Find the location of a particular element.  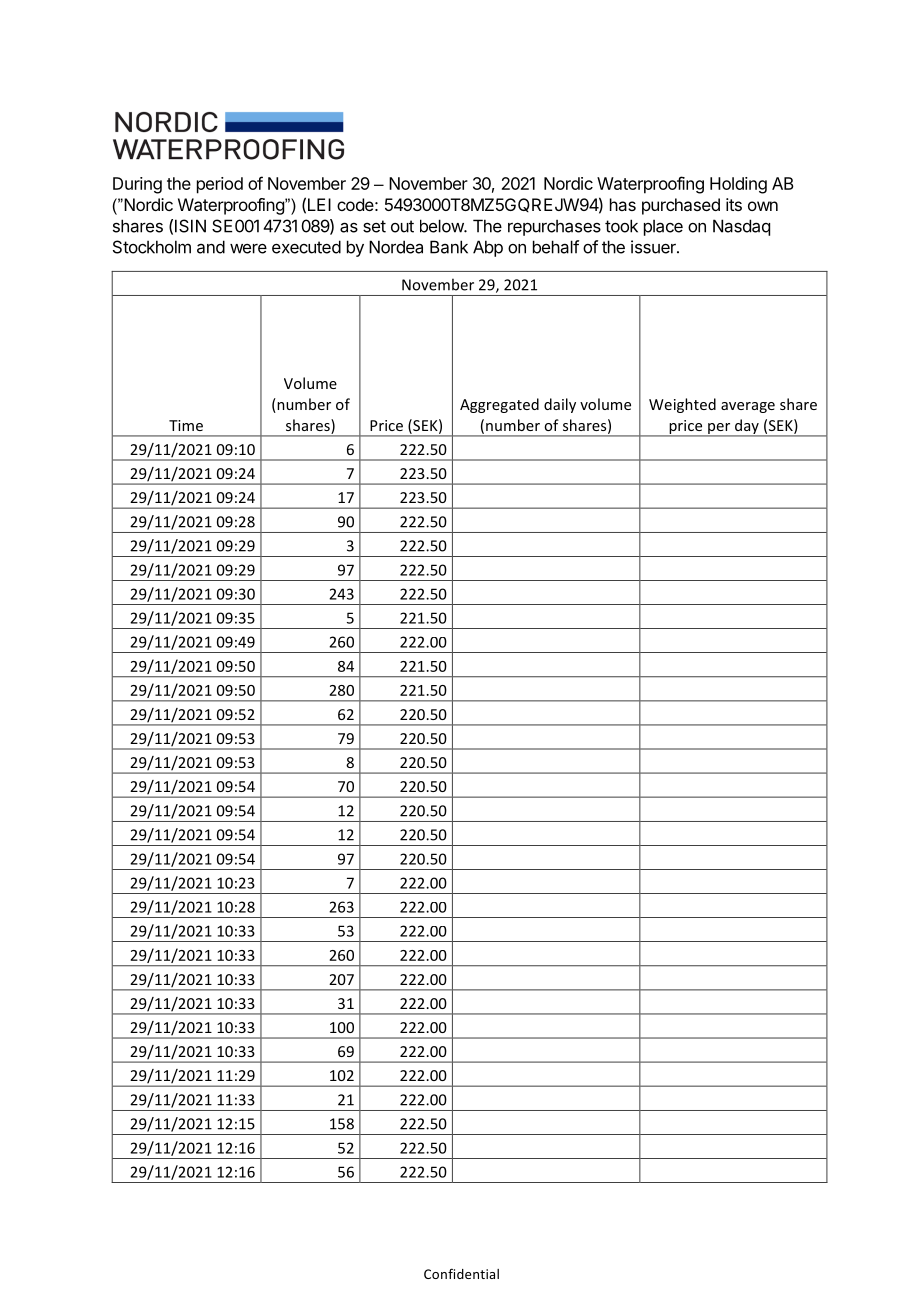

purchased is located at coordinates (681, 206).
